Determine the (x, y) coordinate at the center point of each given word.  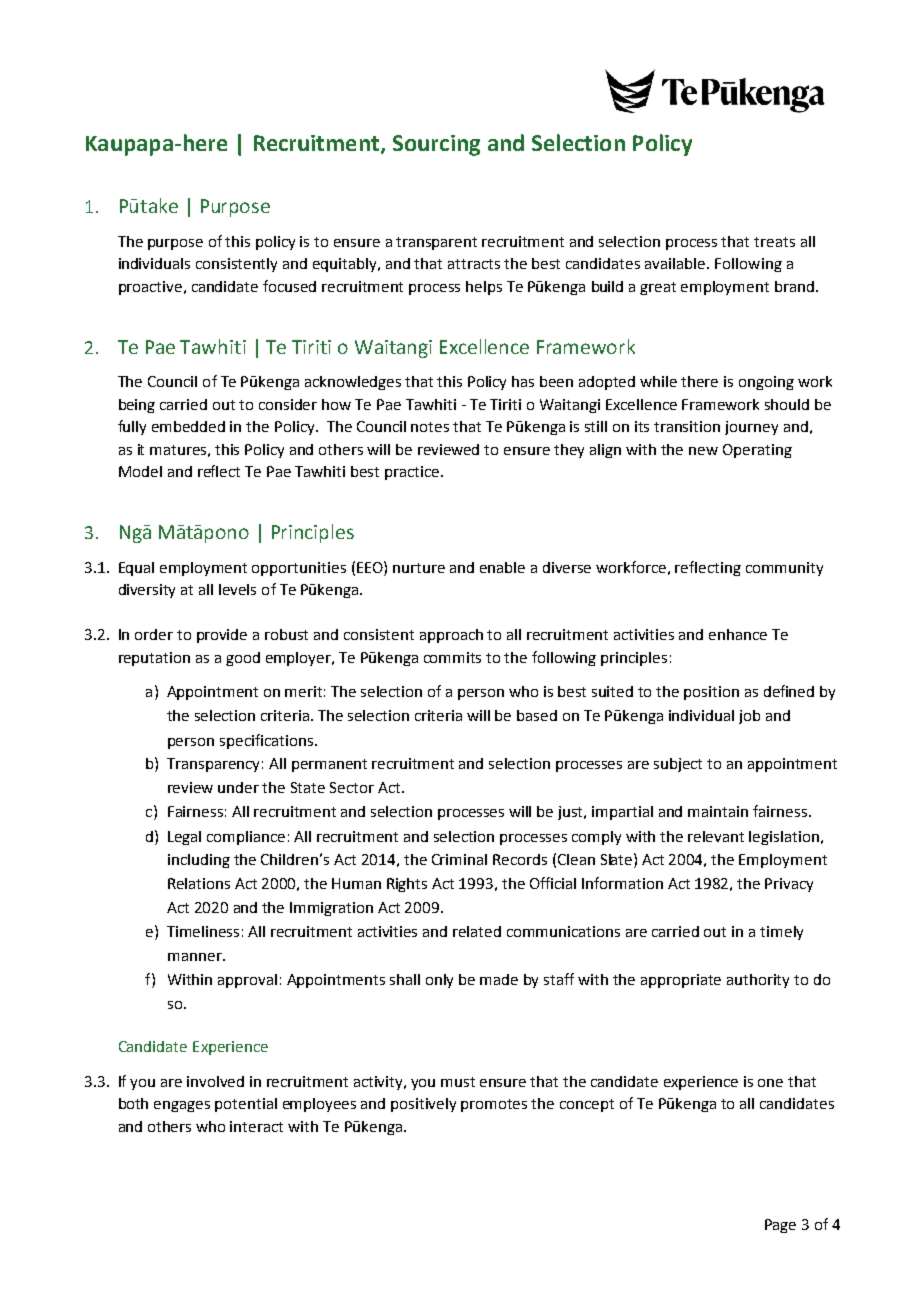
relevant (716, 836)
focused (289, 286)
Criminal (459, 859)
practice (413, 473)
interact (256, 1126)
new (703, 451)
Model (140, 471)
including (199, 861)
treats (774, 242)
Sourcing (436, 145)
